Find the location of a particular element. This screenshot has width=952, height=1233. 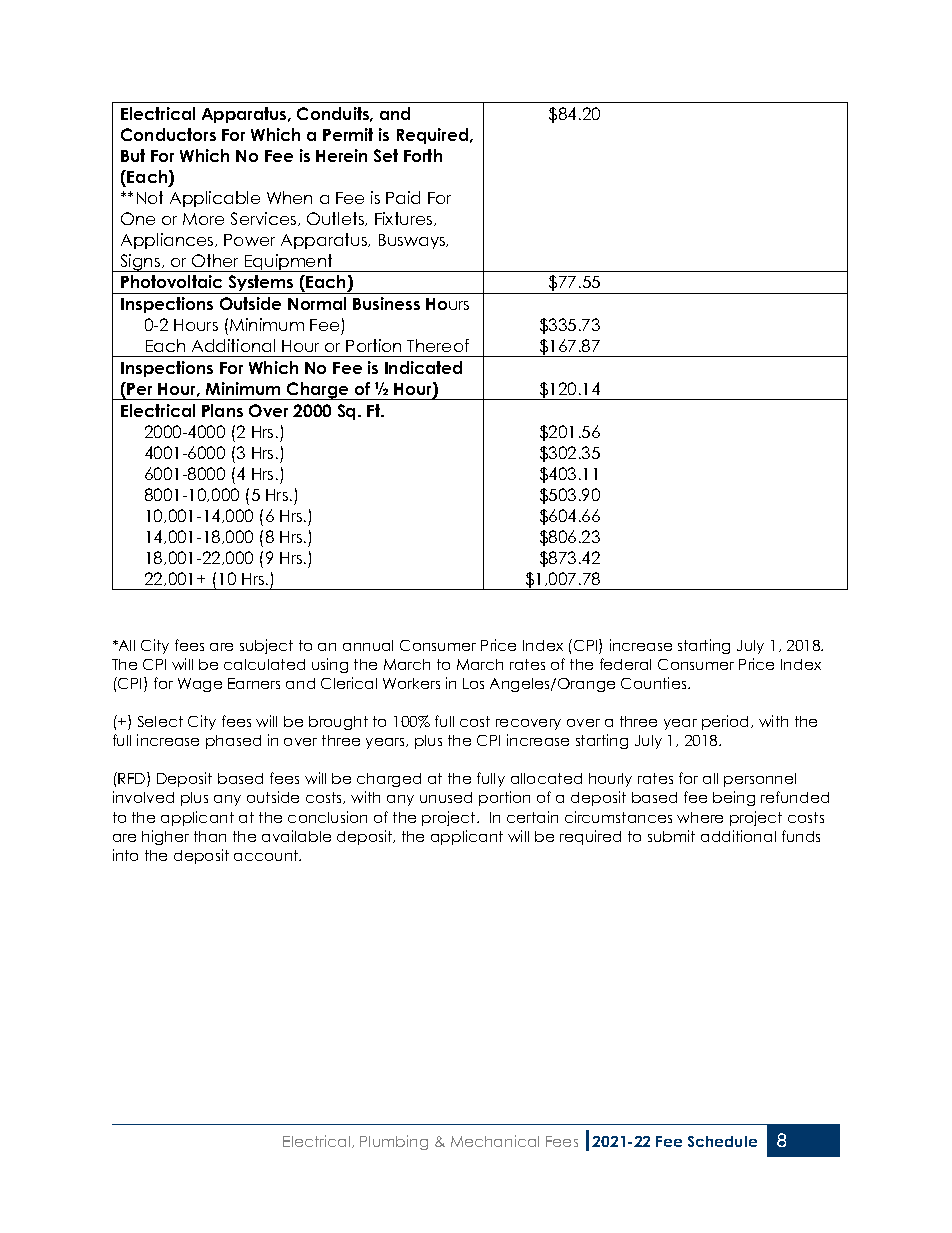

Applicable is located at coordinates (215, 199).
